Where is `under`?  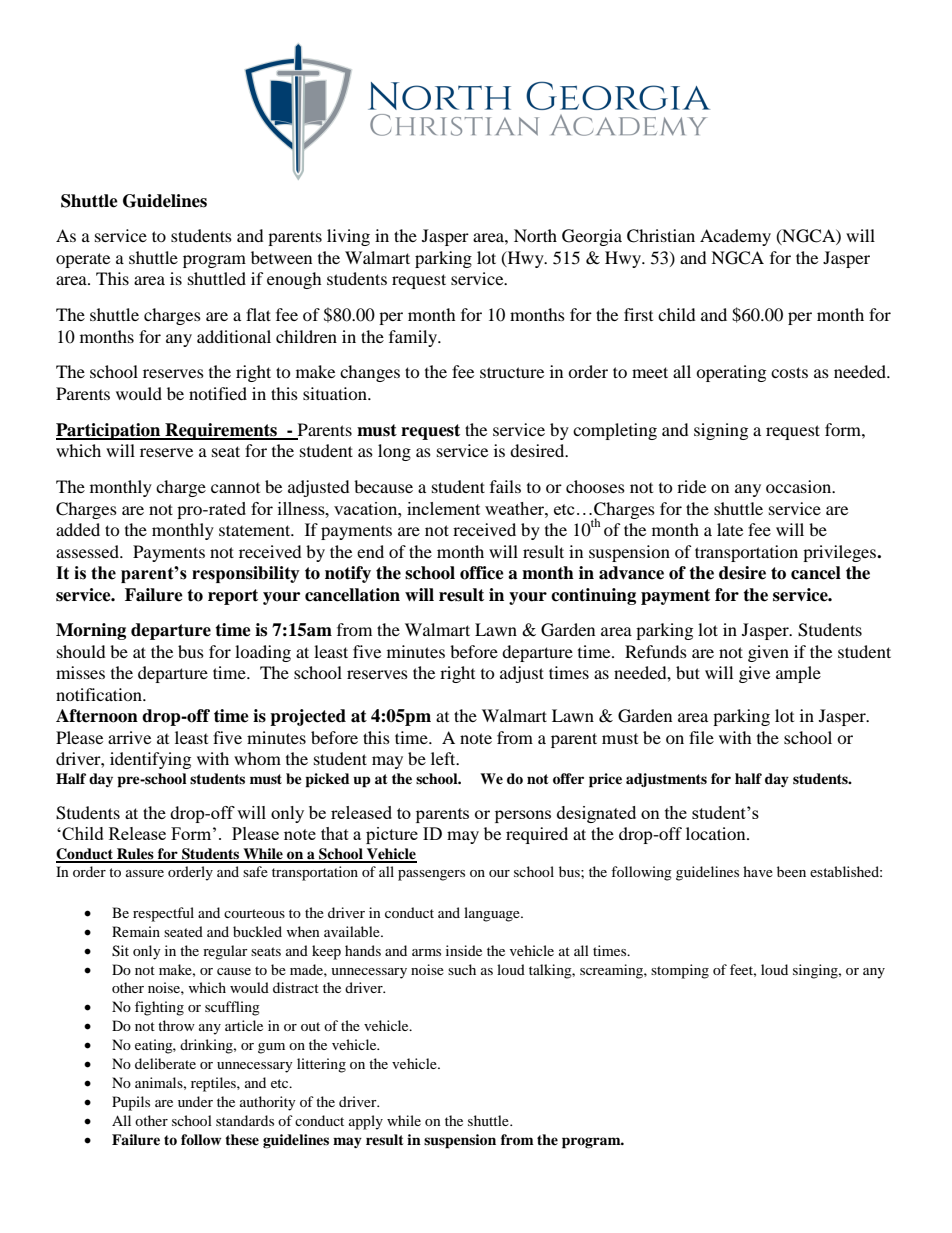 under is located at coordinates (195, 1101).
